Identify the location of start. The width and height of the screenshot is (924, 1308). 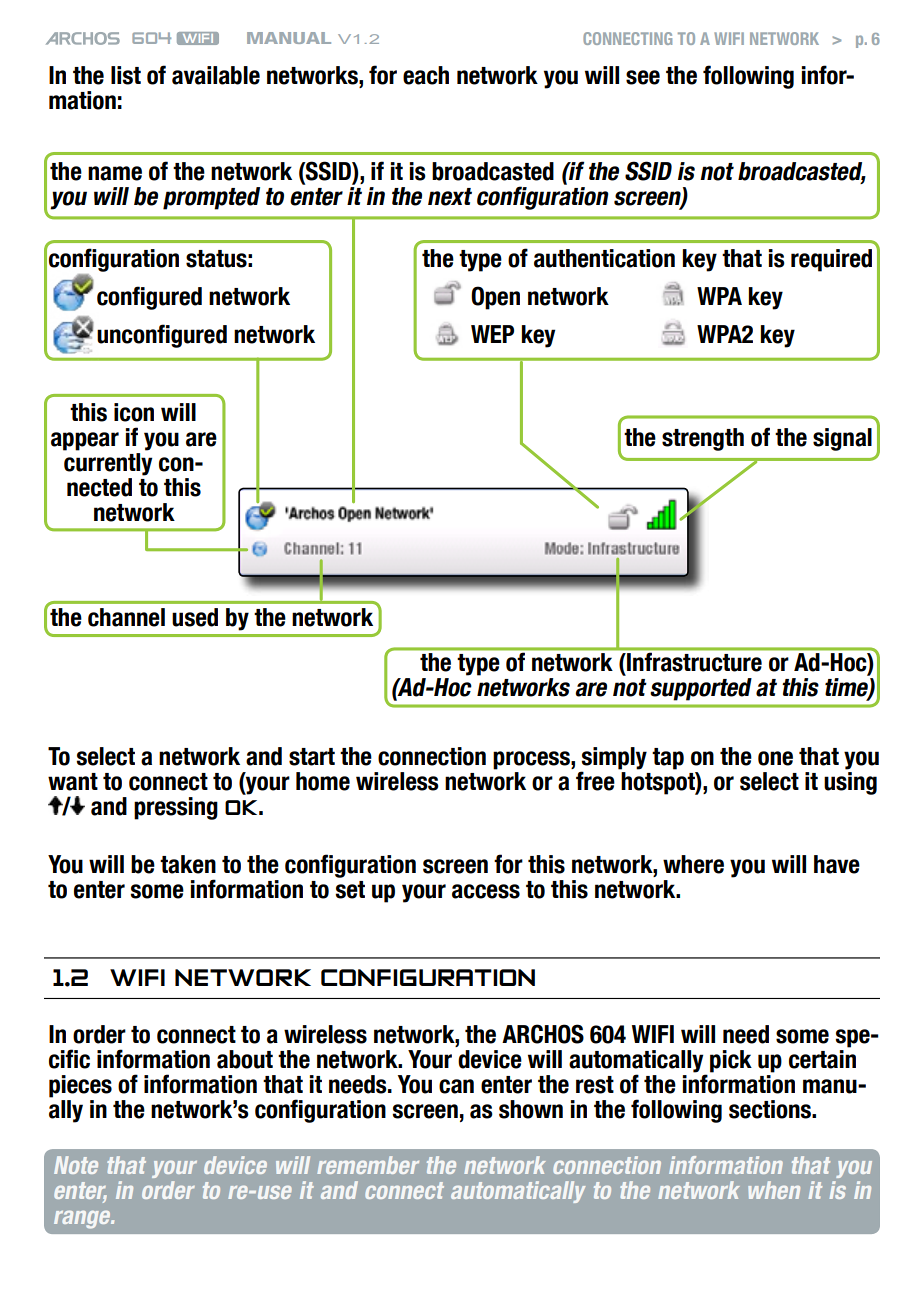
(312, 757).
